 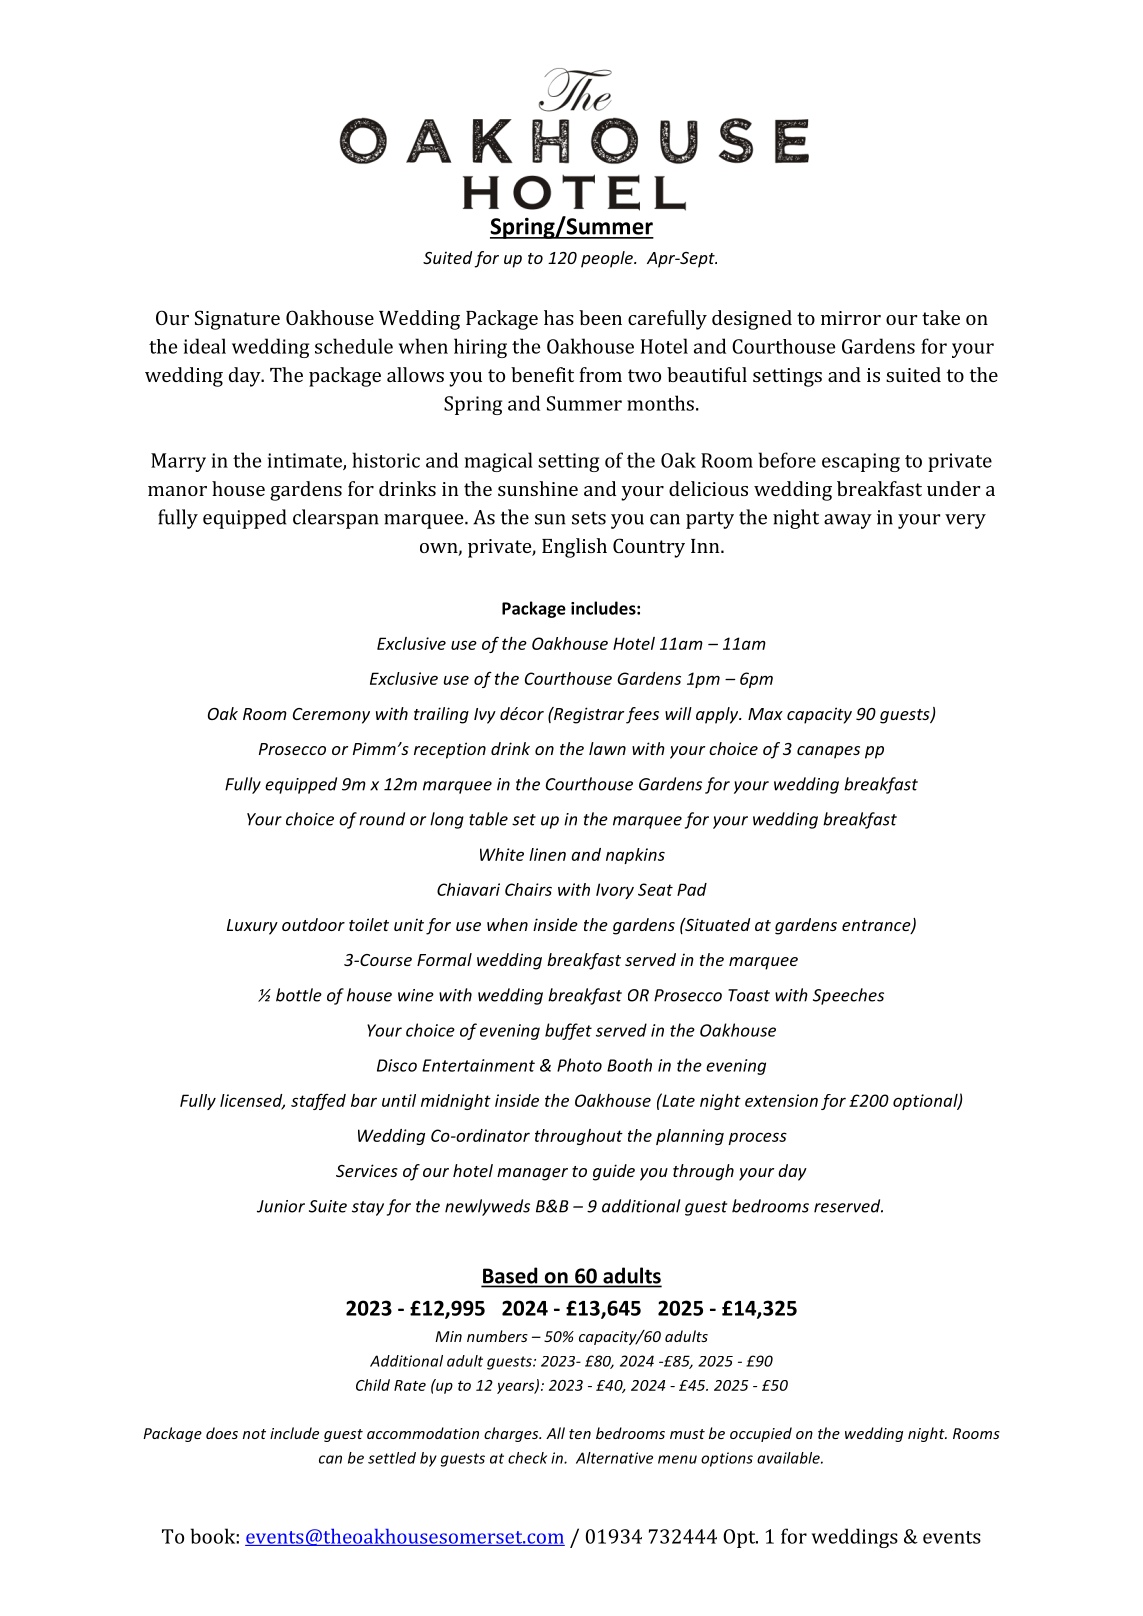 I want to click on not, so click(x=254, y=1434).
